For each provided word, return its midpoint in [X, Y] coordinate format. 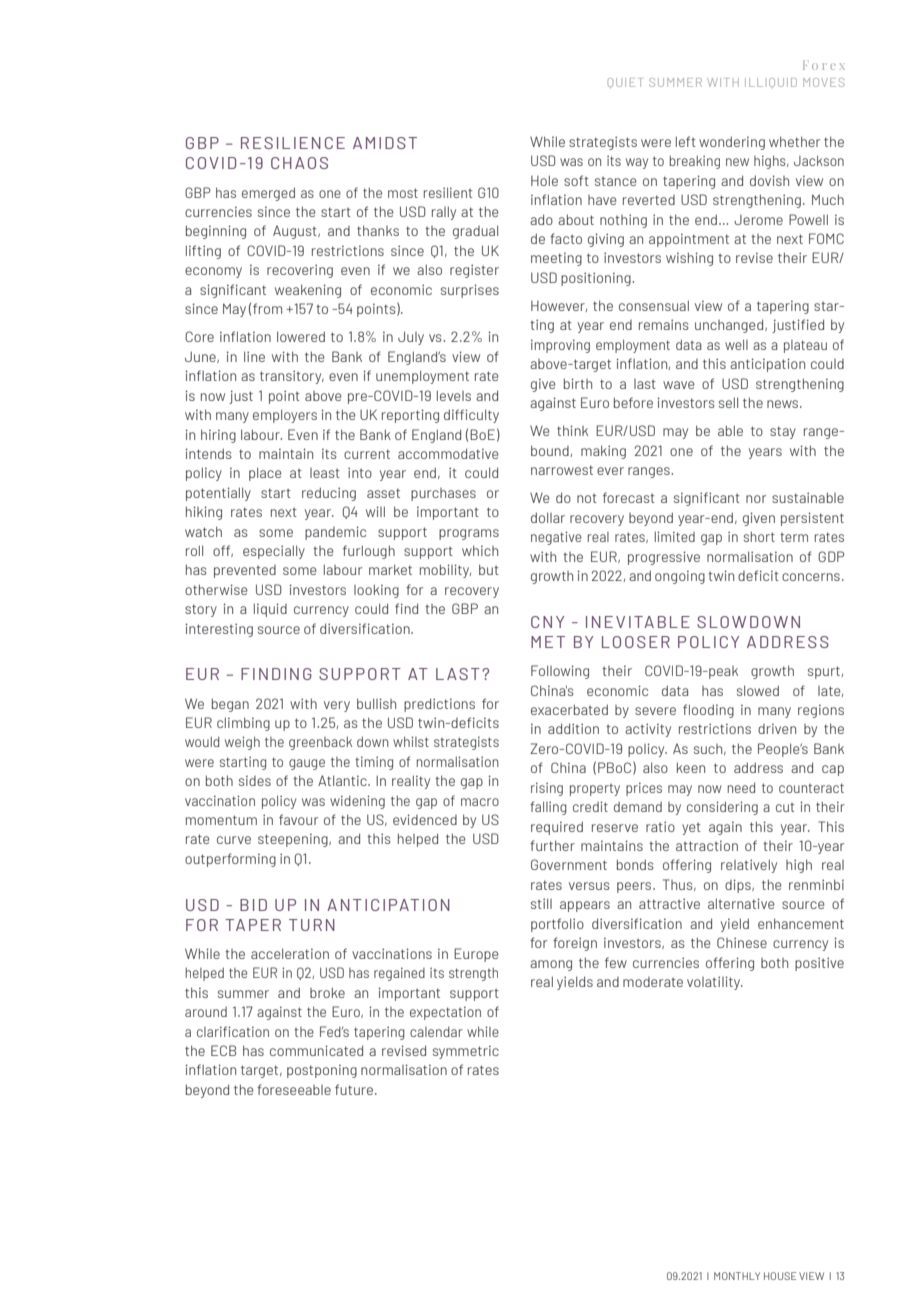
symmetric [466, 1052]
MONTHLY [737, 1276]
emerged [268, 194]
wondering [732, 143]
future [354, 1089]
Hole [544, 180]
